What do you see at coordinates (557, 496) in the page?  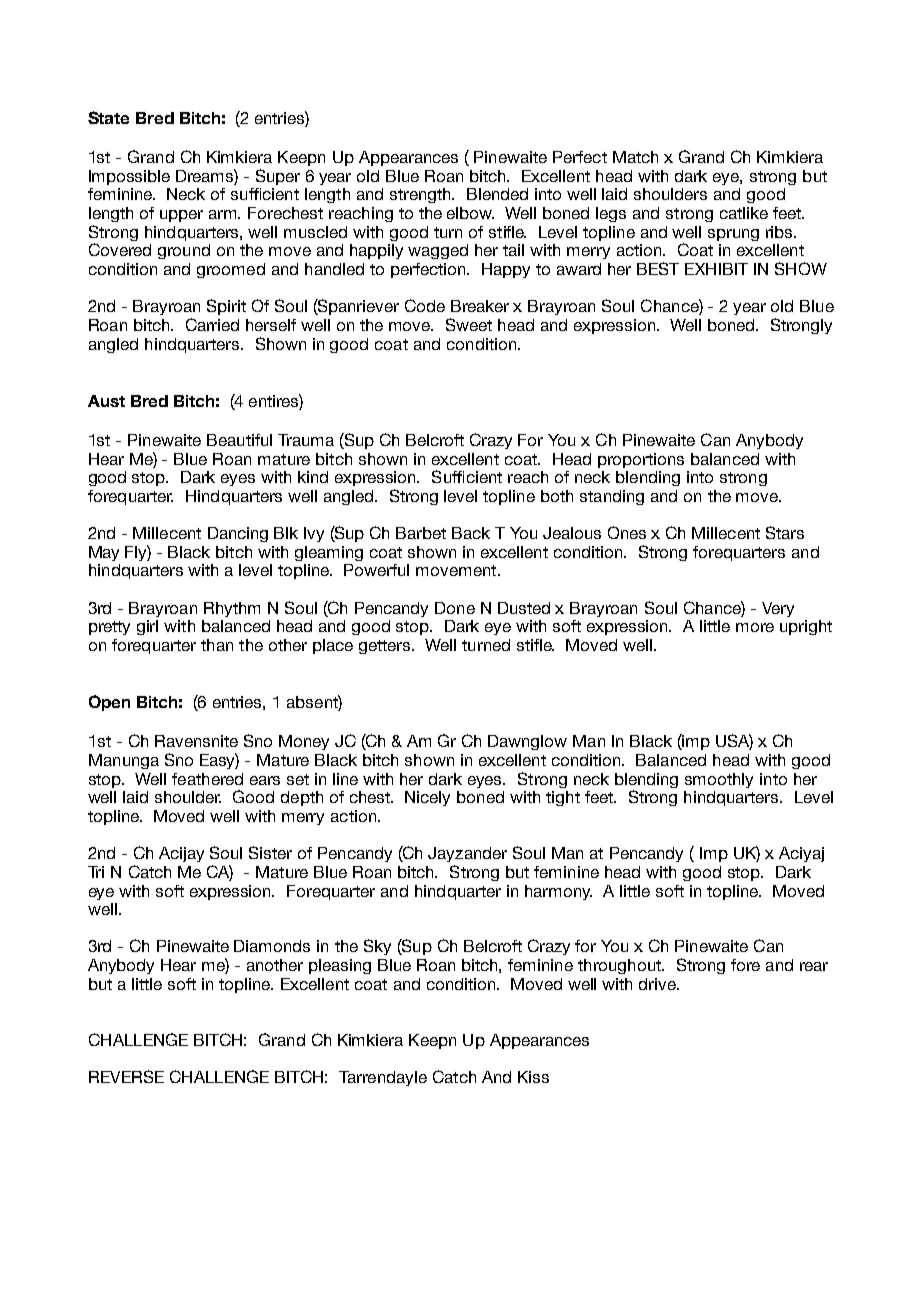 I see `both` at bounding box center [557, 496].
